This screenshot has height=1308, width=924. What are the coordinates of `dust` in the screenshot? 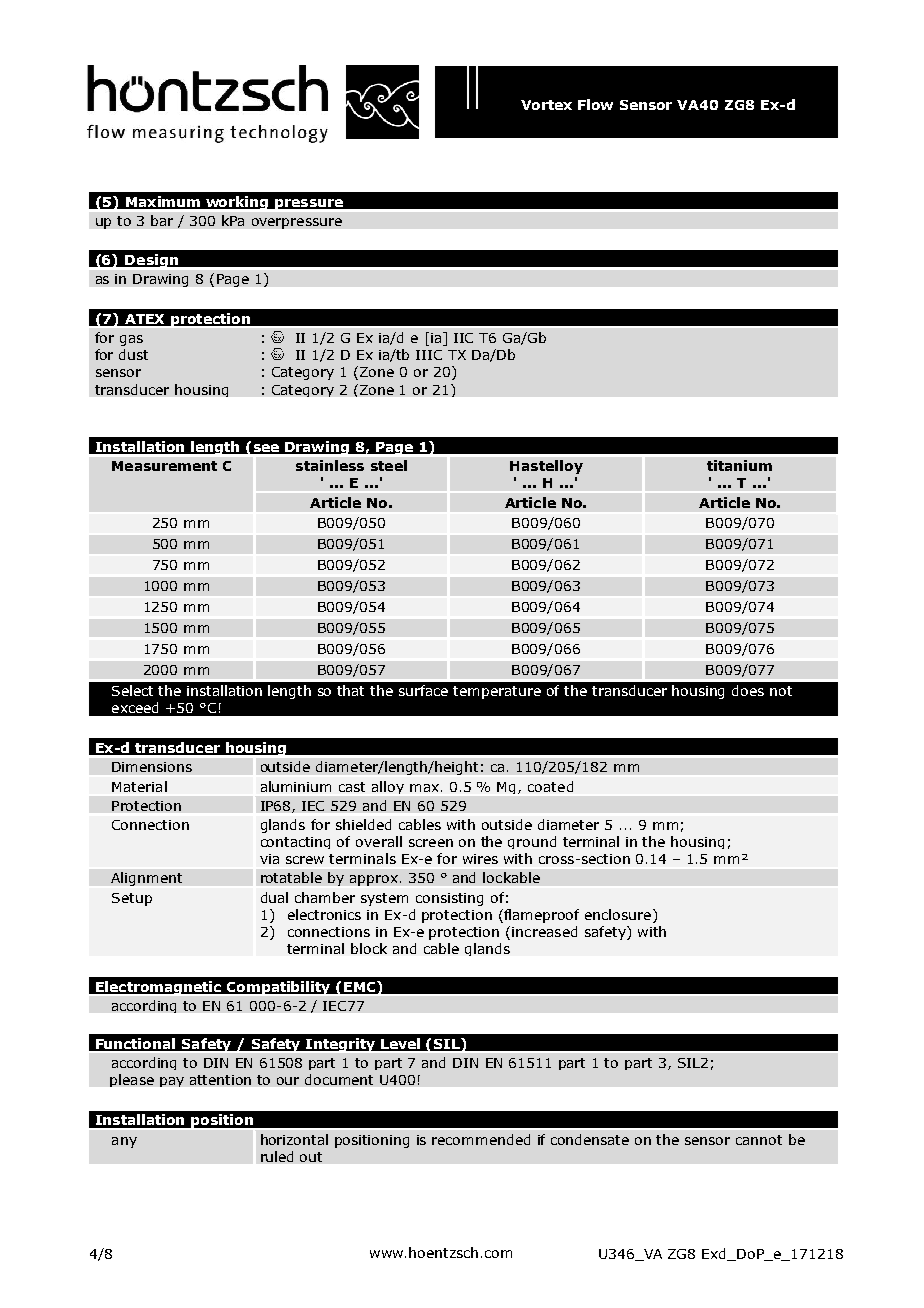 It's located at (133, 354).
